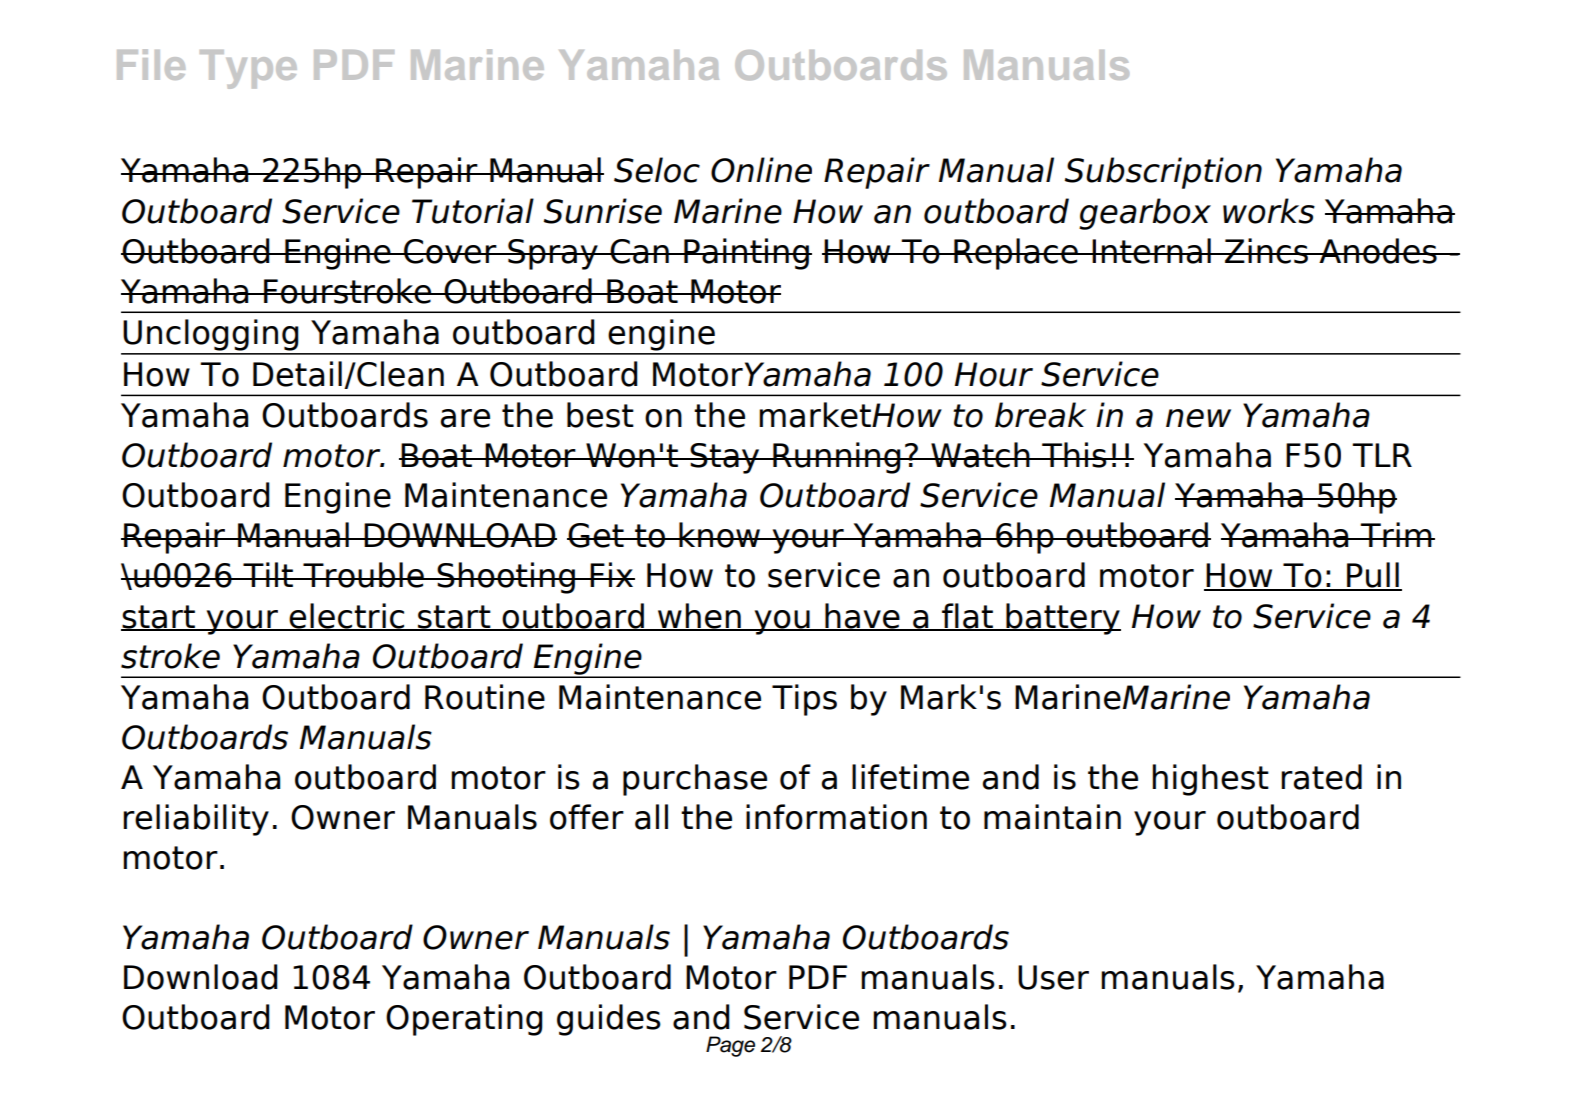 This screenshot has height=1120, width=1589. I want to click on Cover, so click(450, 251).
